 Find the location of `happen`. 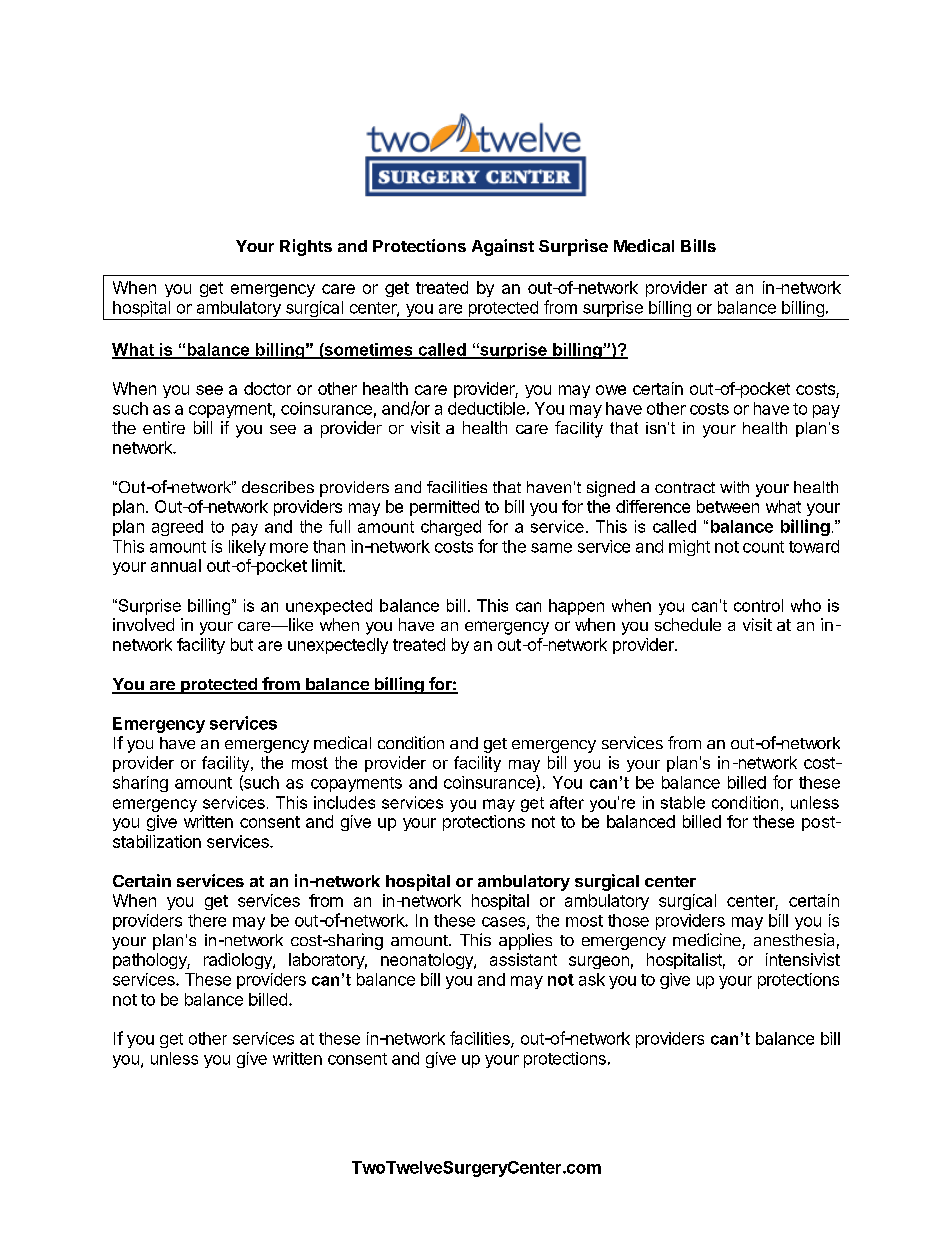

happen is located at coordinates (576, 607).
